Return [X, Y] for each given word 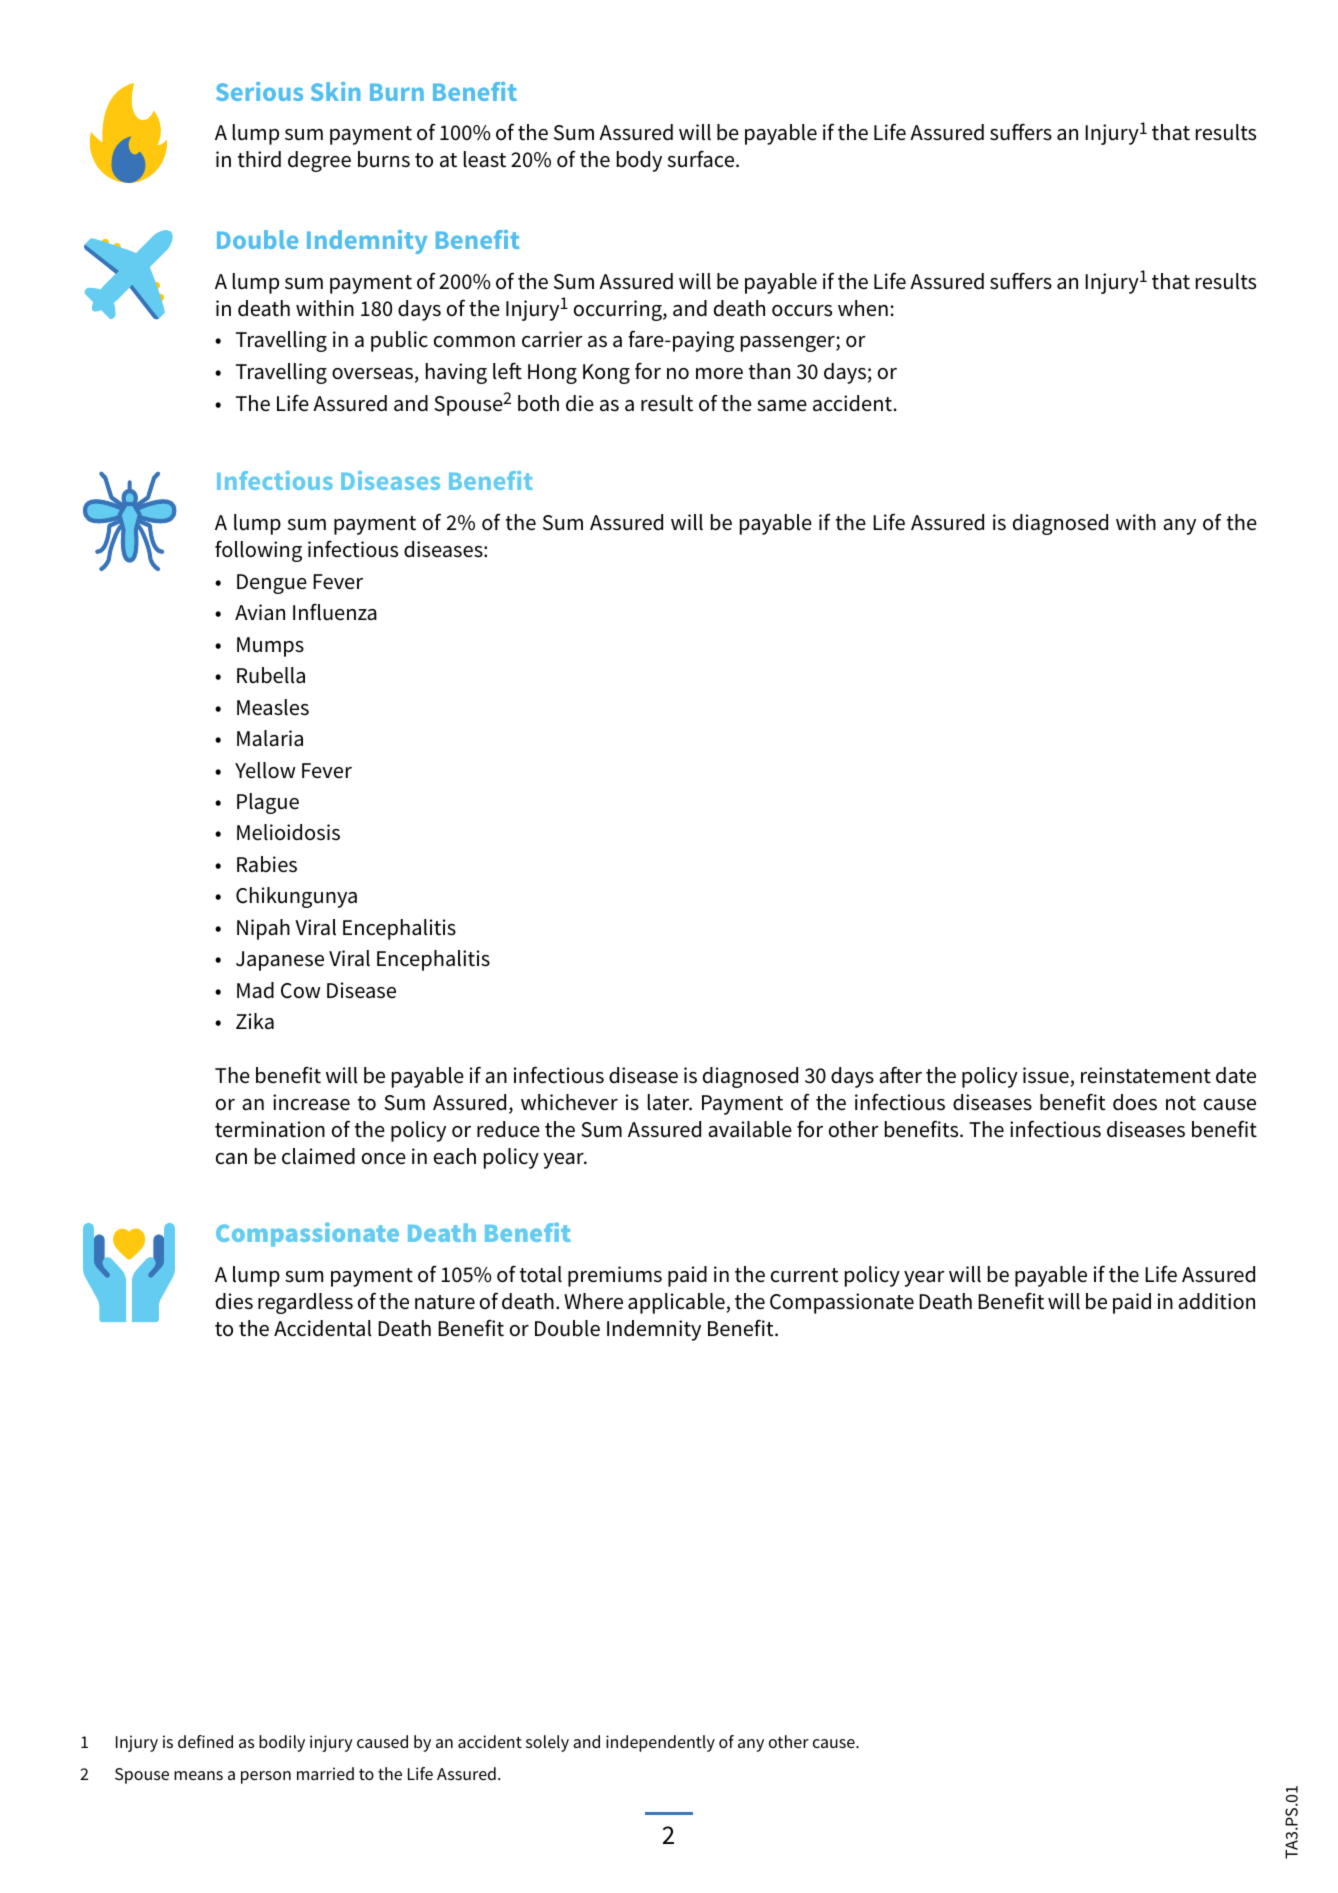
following [258, 551]
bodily [282, 1743]
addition [1216, 1301]
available [750, 1129]
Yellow [265, 770]
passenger [789, 344]
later [670, 1102]
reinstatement [1146, 1075]
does [1135, 1102]
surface [702, 159]
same [782, 406]
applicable [676, 1303]
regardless [305, 1303]
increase [311, 1102]
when [863, 308]
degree [319, 161]
